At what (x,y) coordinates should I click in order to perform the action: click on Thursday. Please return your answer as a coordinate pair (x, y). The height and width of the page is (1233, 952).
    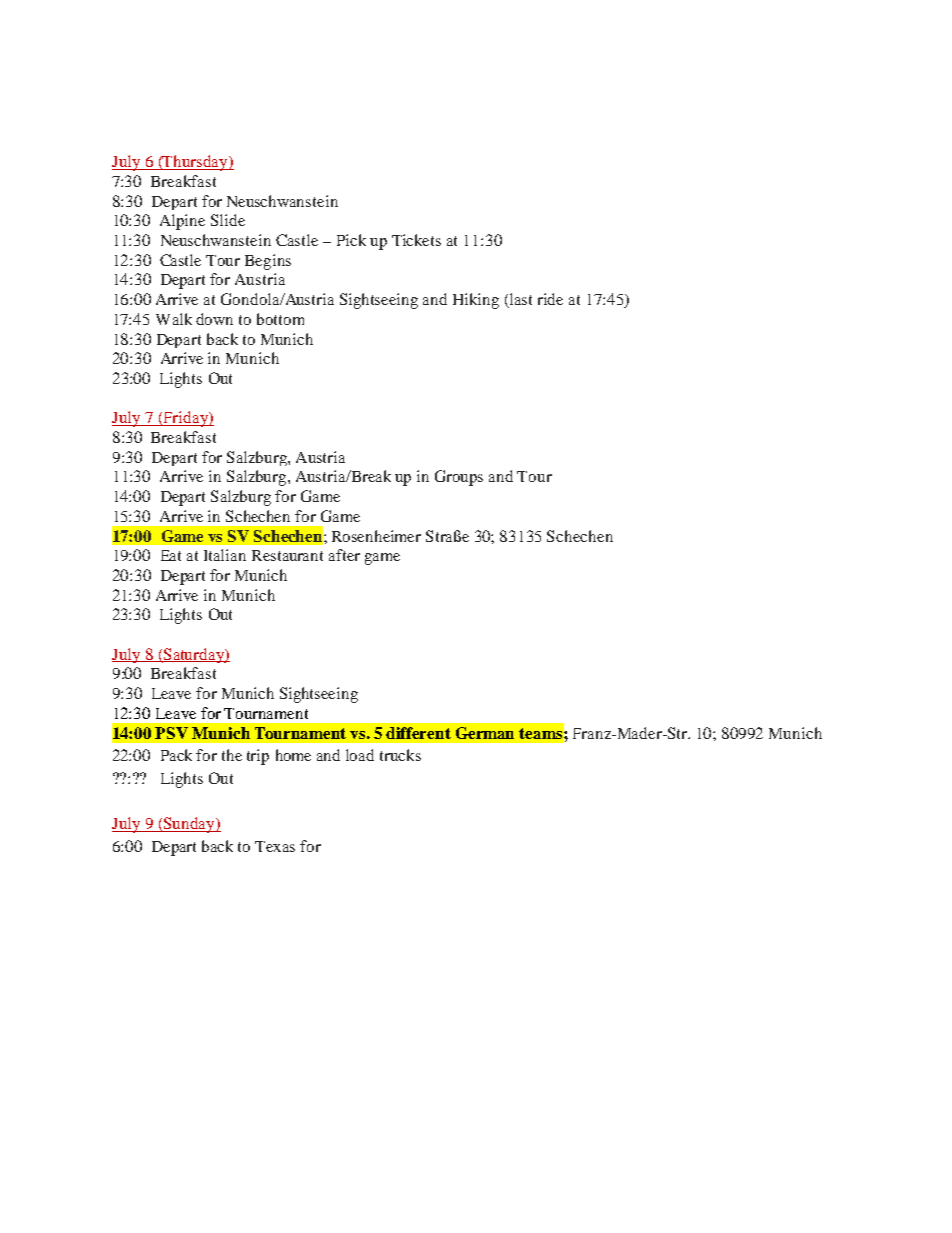
    Looking at the image, I should click on (195, 163).
